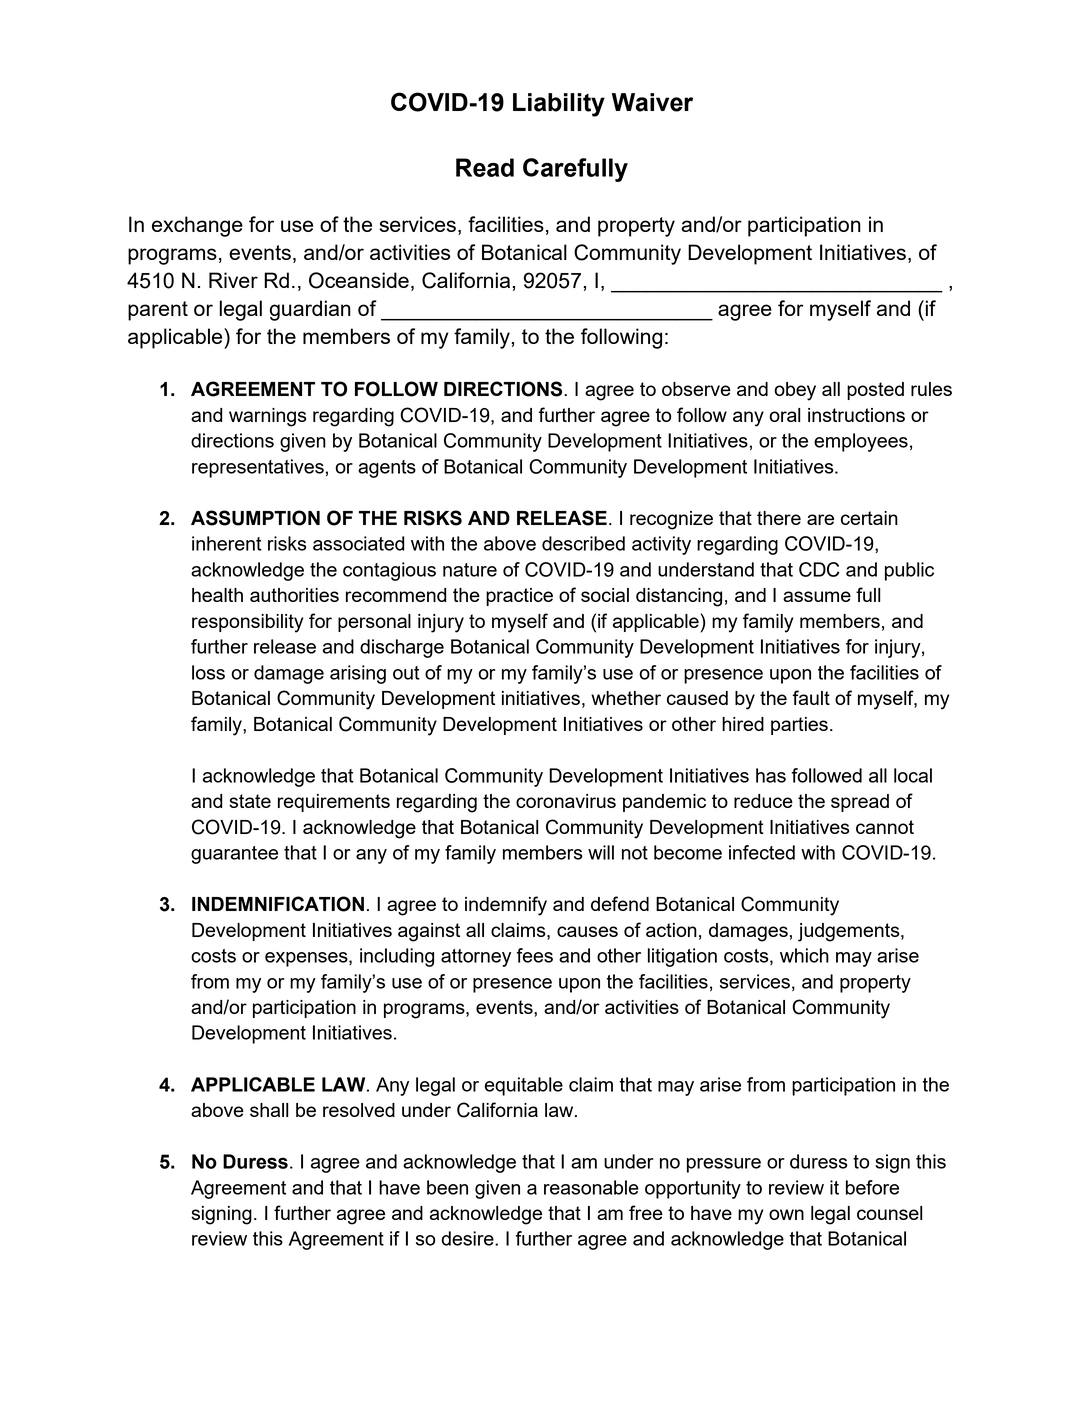 The image size is (1083, 1402). I want to click on Liability, so click(559, 105).
